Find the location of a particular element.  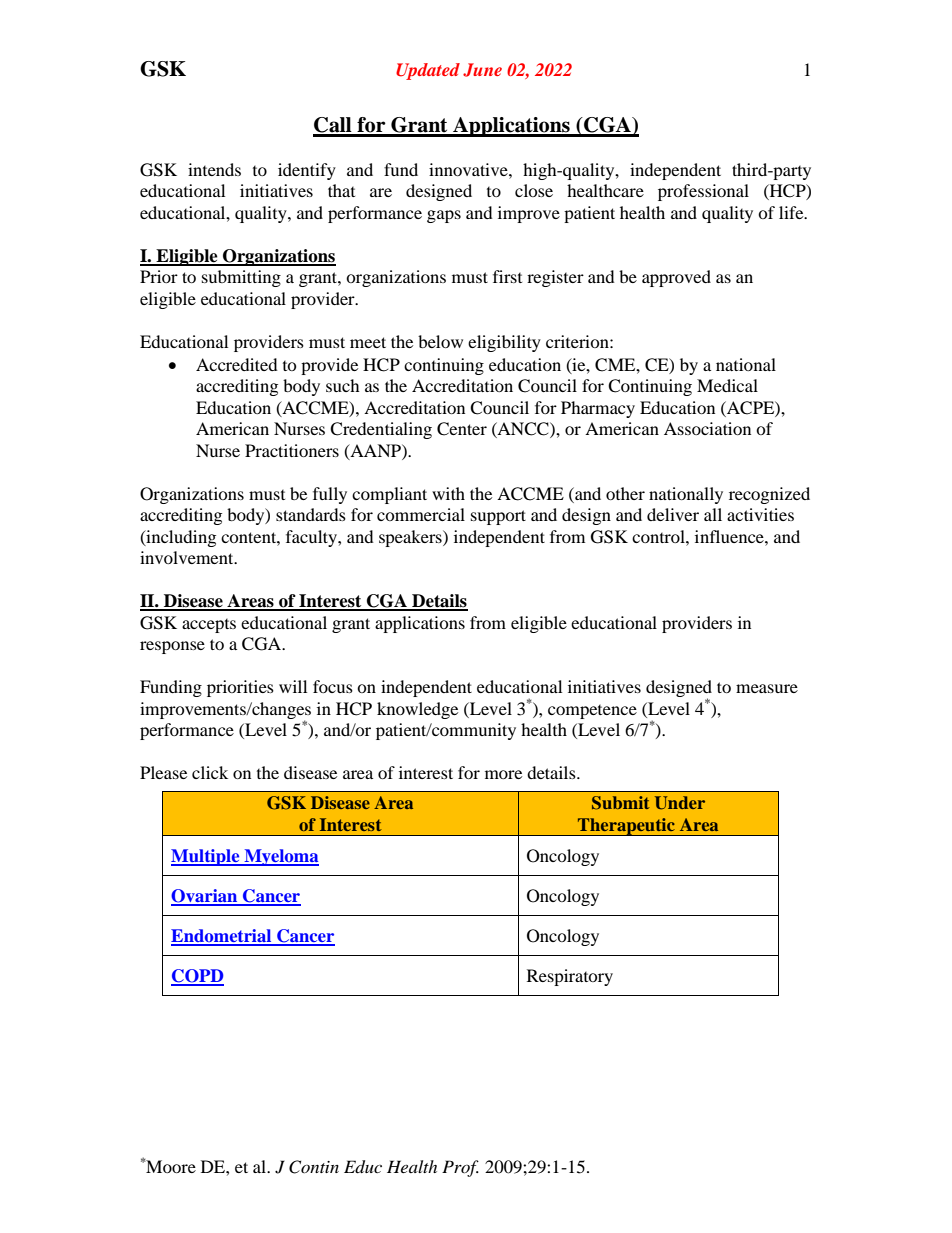

life is located at coordinates (792, 212).
